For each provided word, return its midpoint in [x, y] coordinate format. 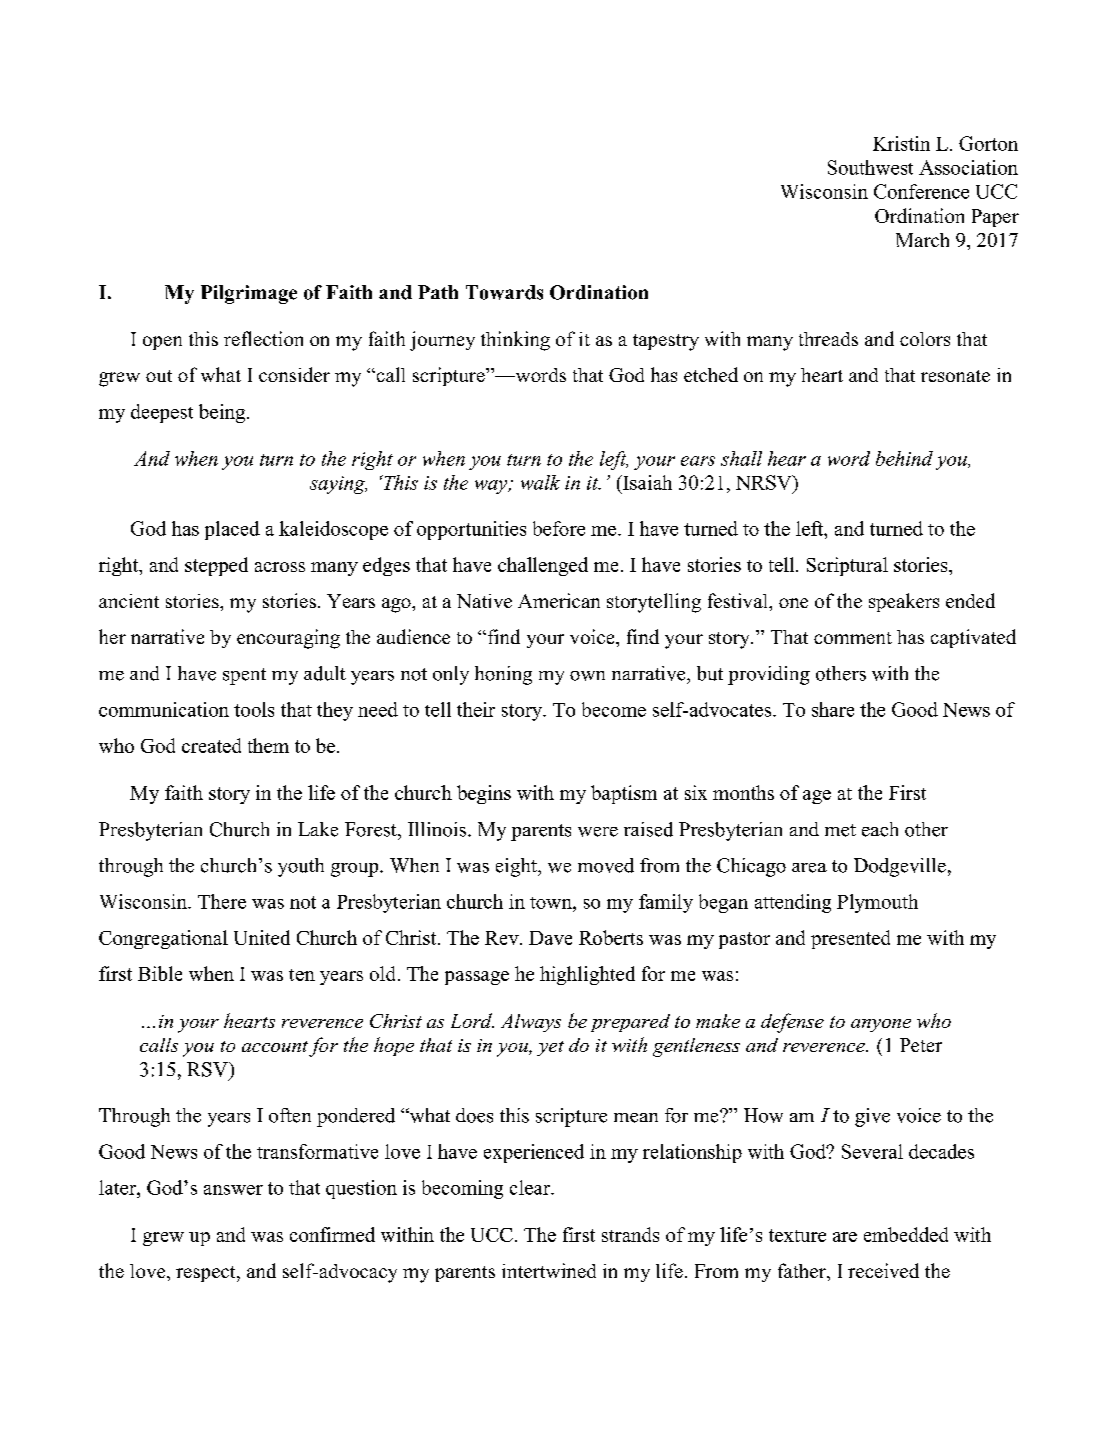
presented [850, 939]
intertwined [549, 1270]
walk [540, 482]
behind [904, 458]
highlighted [587, 975]
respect [207, 1274]
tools [254, 709]
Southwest [870, 167]
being [223, 413]
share [833, 709]
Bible [160, 973]
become [614, 709]
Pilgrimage [249, 294]
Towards [504, 292]
